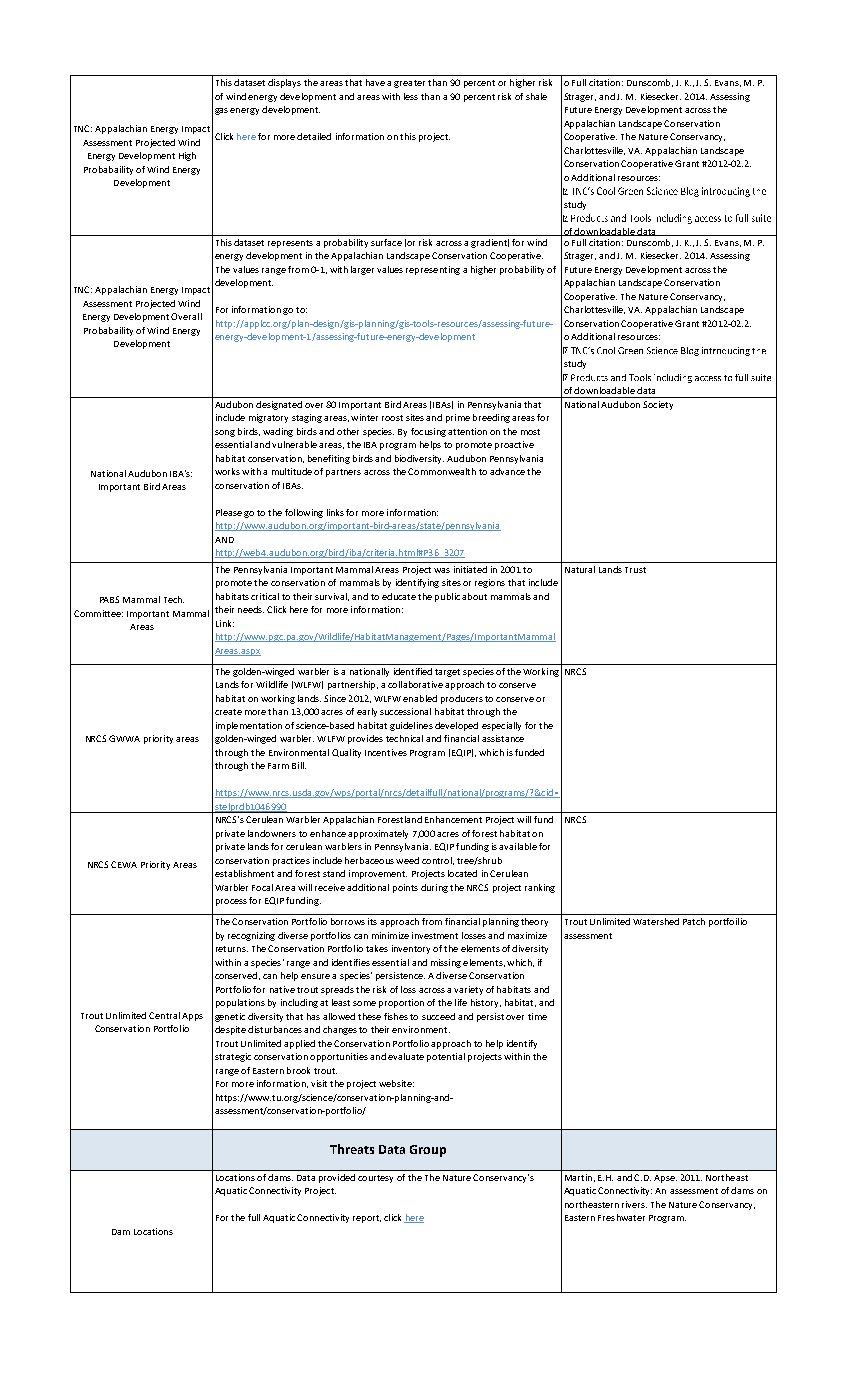 The image size is (849, 1400). I want to click on shale, so click(536, 96).
